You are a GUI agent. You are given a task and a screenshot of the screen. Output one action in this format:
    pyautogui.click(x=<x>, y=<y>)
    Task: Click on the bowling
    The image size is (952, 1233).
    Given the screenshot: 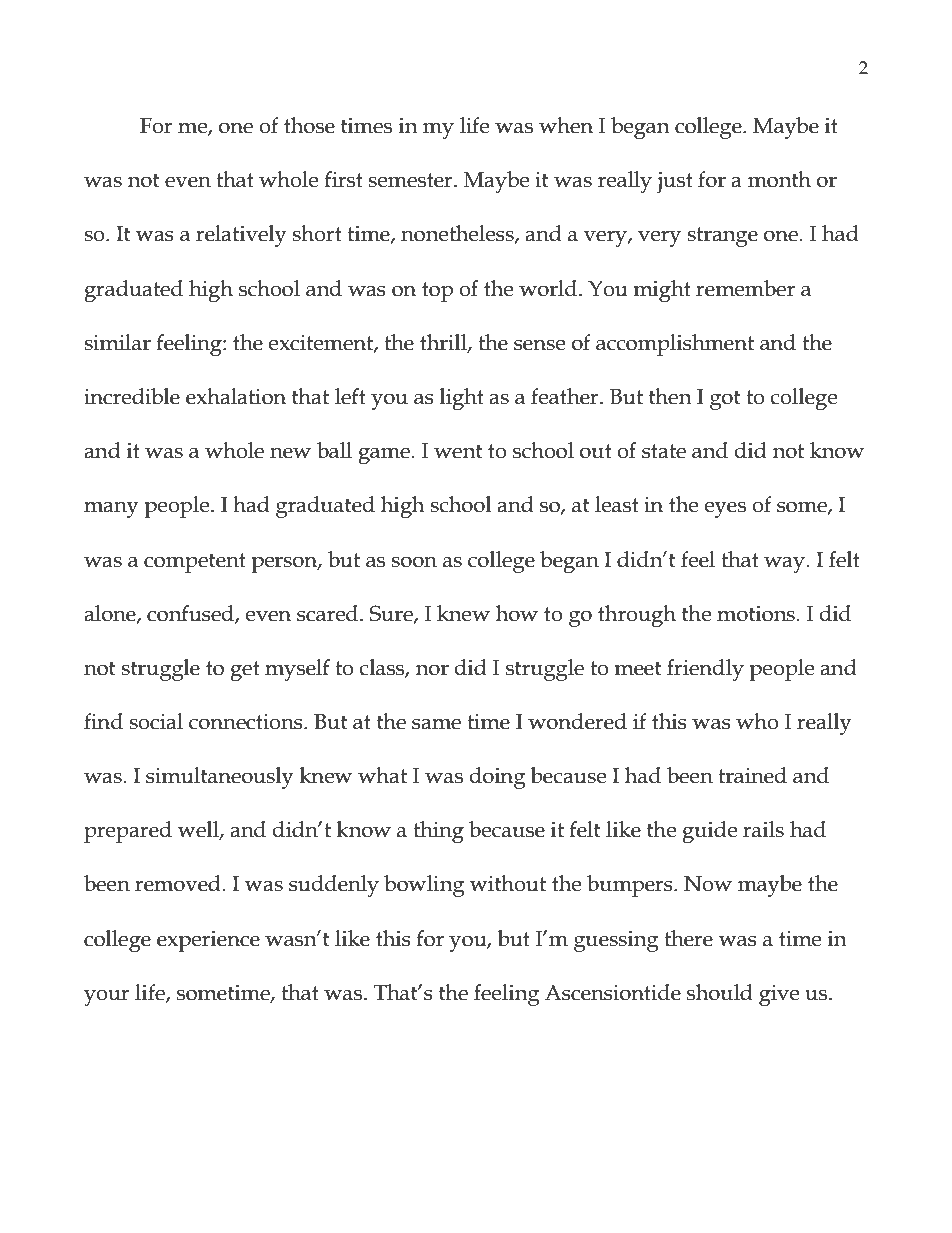 What is the action you would take?
    pyautogui.click(x=424, y=886)
